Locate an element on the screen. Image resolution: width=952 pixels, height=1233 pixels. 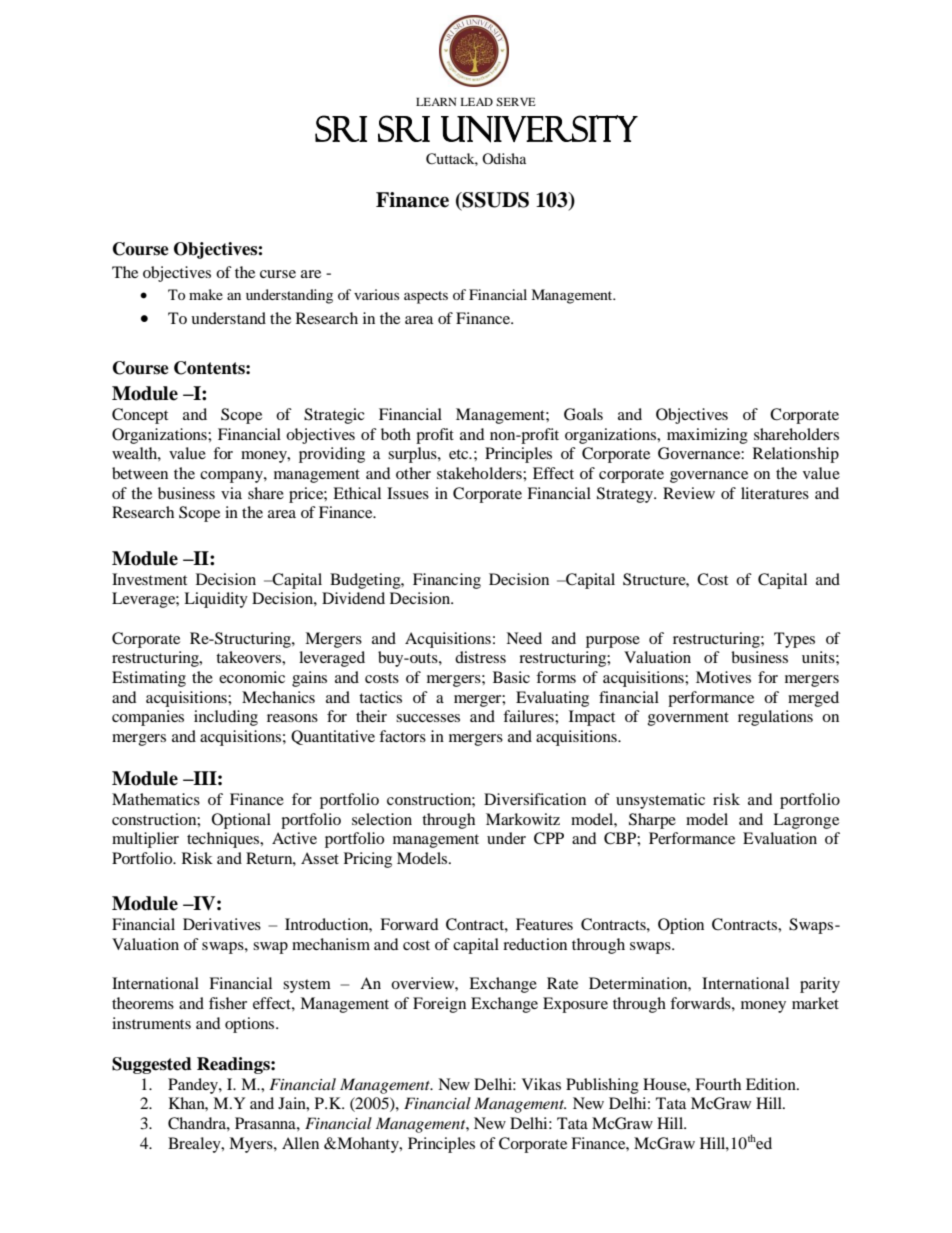
Pandey is located at coordinates (194, 1086).
